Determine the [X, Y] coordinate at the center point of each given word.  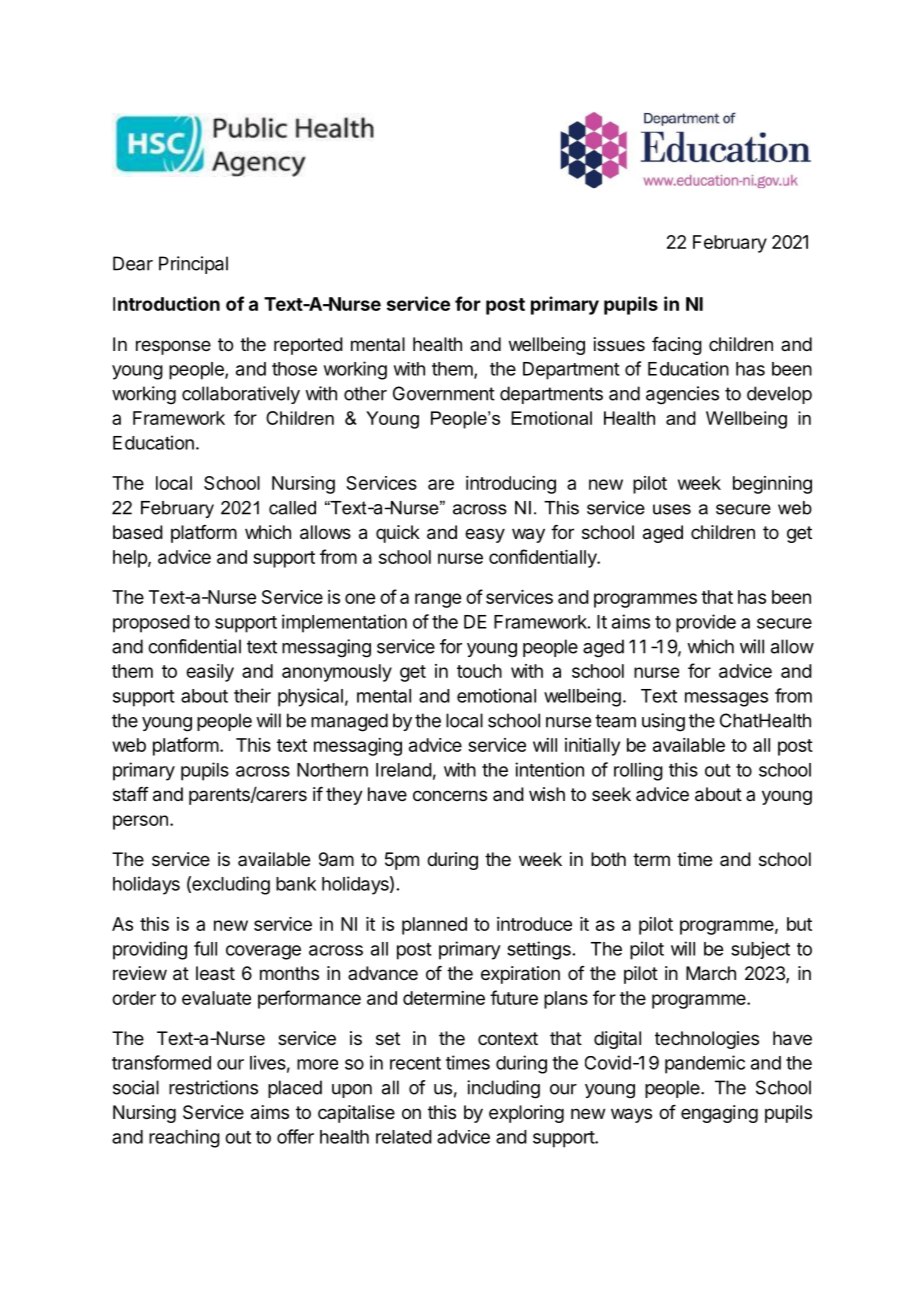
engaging [719, 1114]
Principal [193, 265]
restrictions [213, 1087]
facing [677, 346]
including [503, 1089]
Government [444, 393]
